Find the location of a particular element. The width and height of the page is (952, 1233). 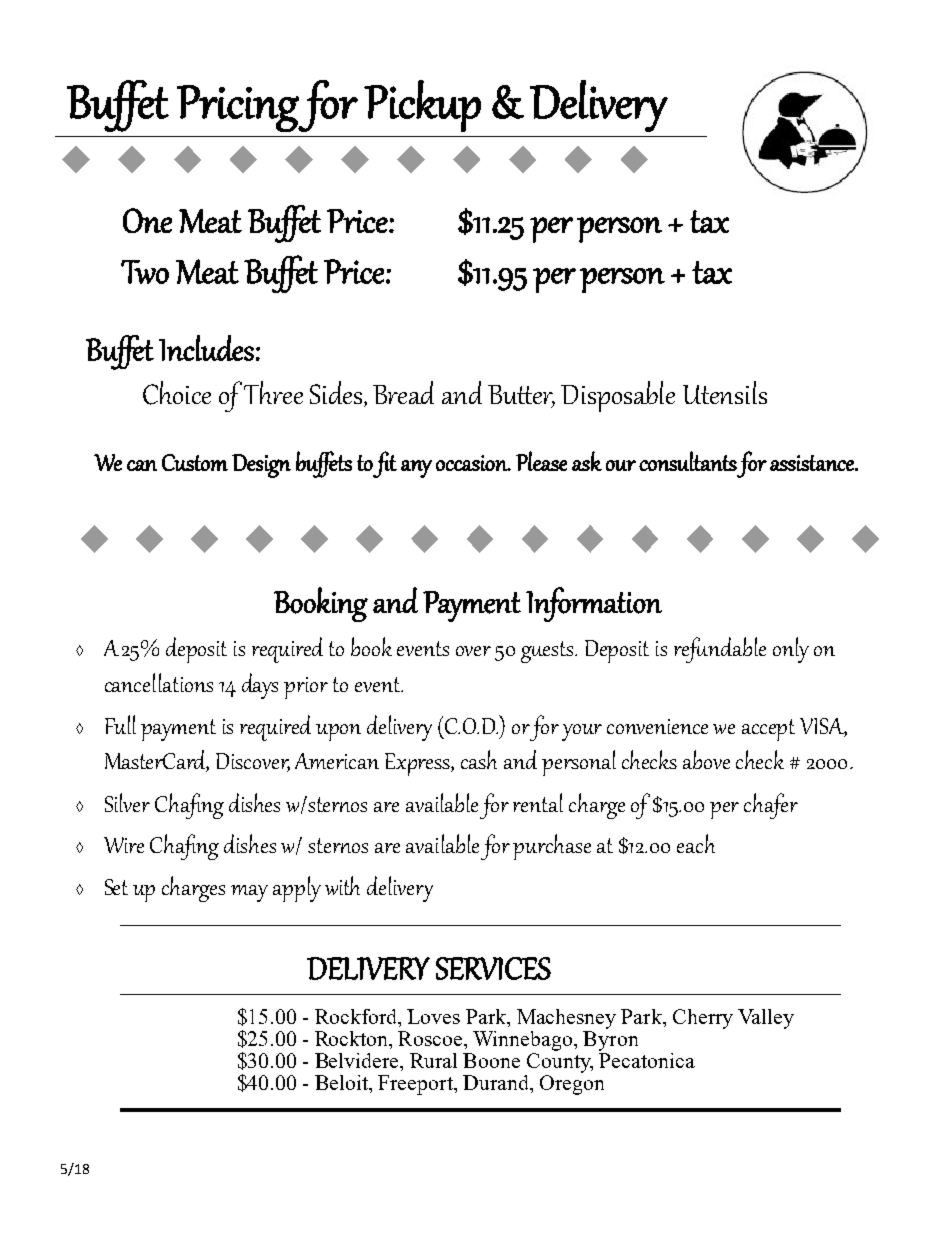

cancellations is located at coordinates (159, 682).
